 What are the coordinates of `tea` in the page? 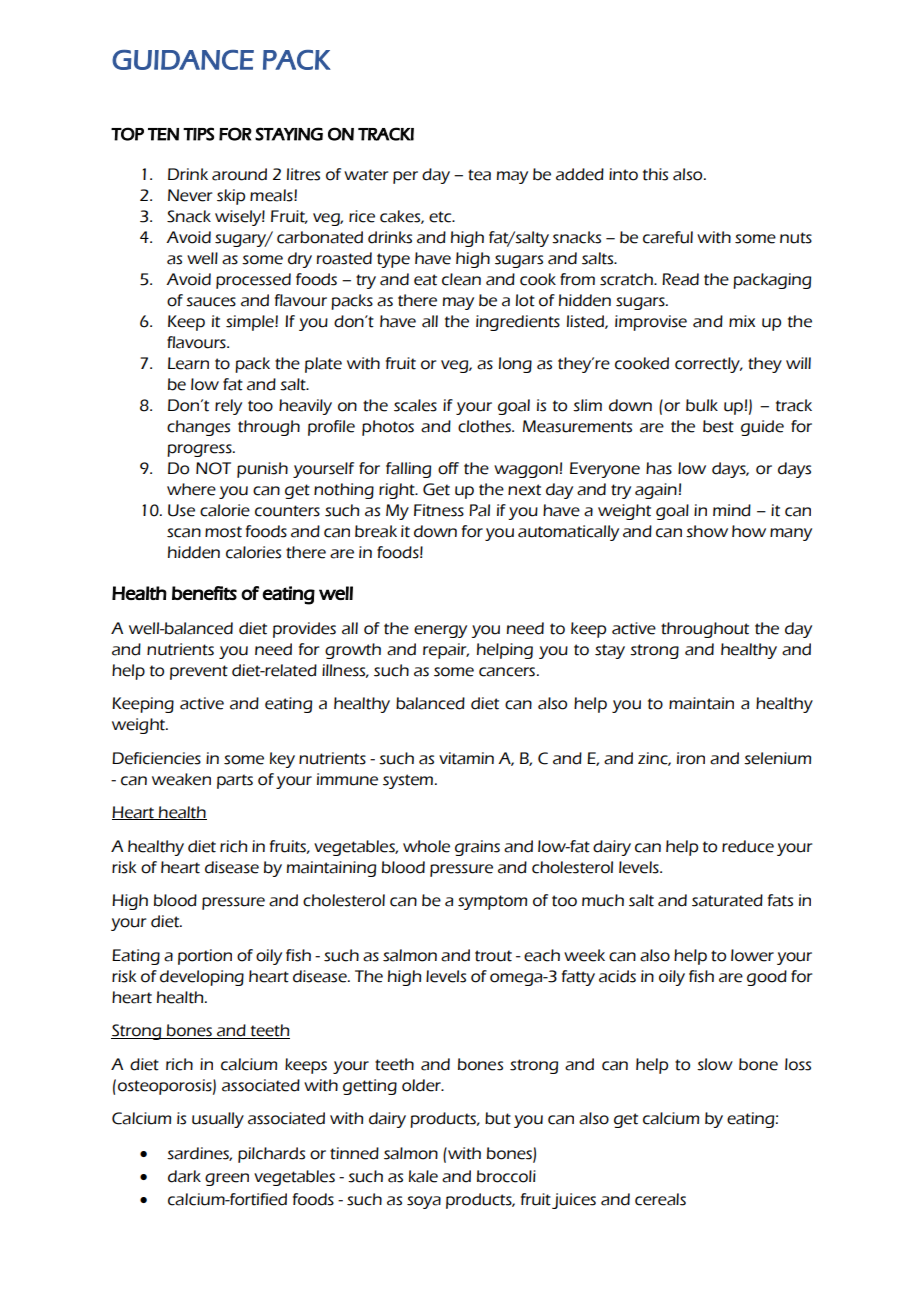 It's located at (479, 175).
